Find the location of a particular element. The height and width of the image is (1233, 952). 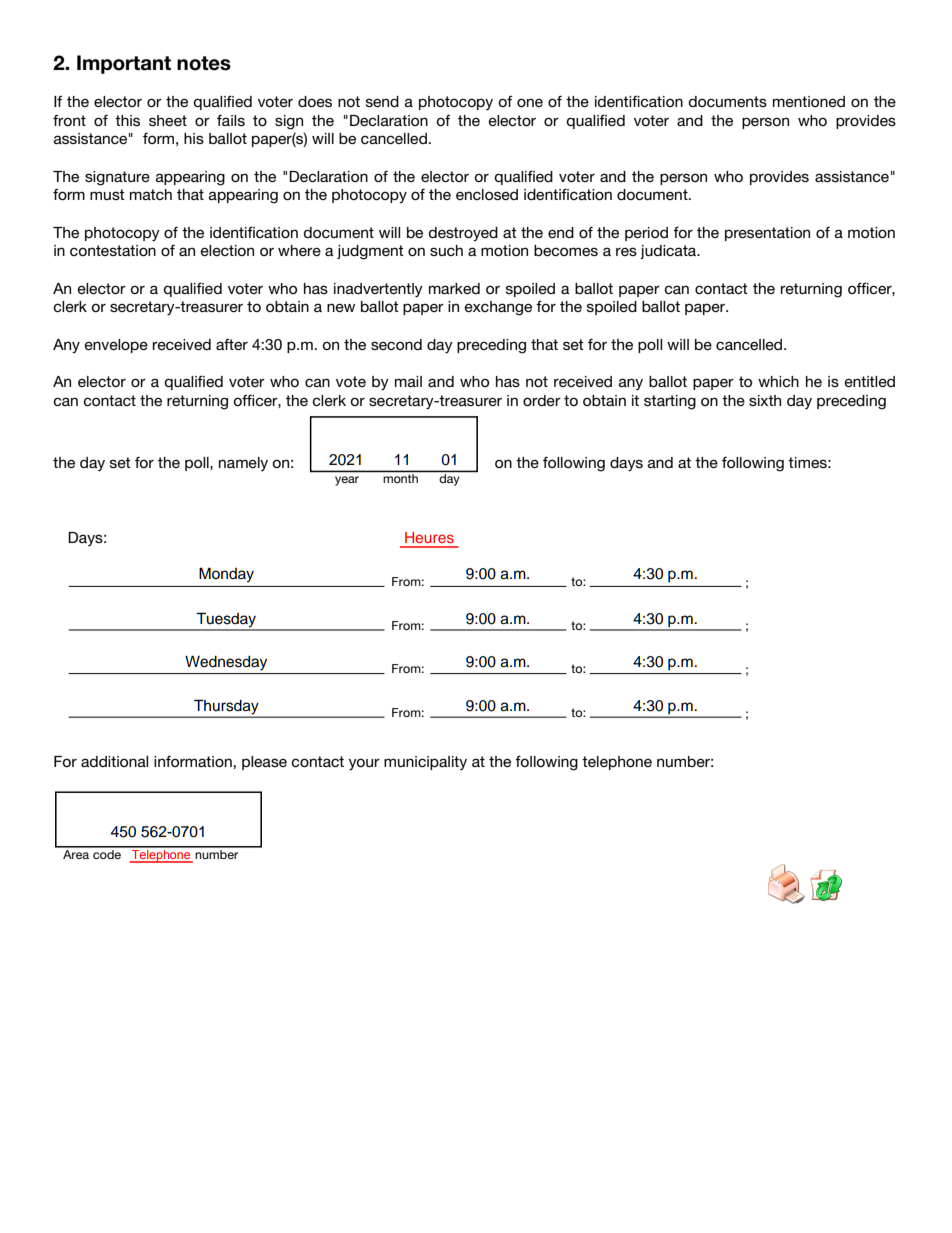

namely is located at coordinates (243, 464).
